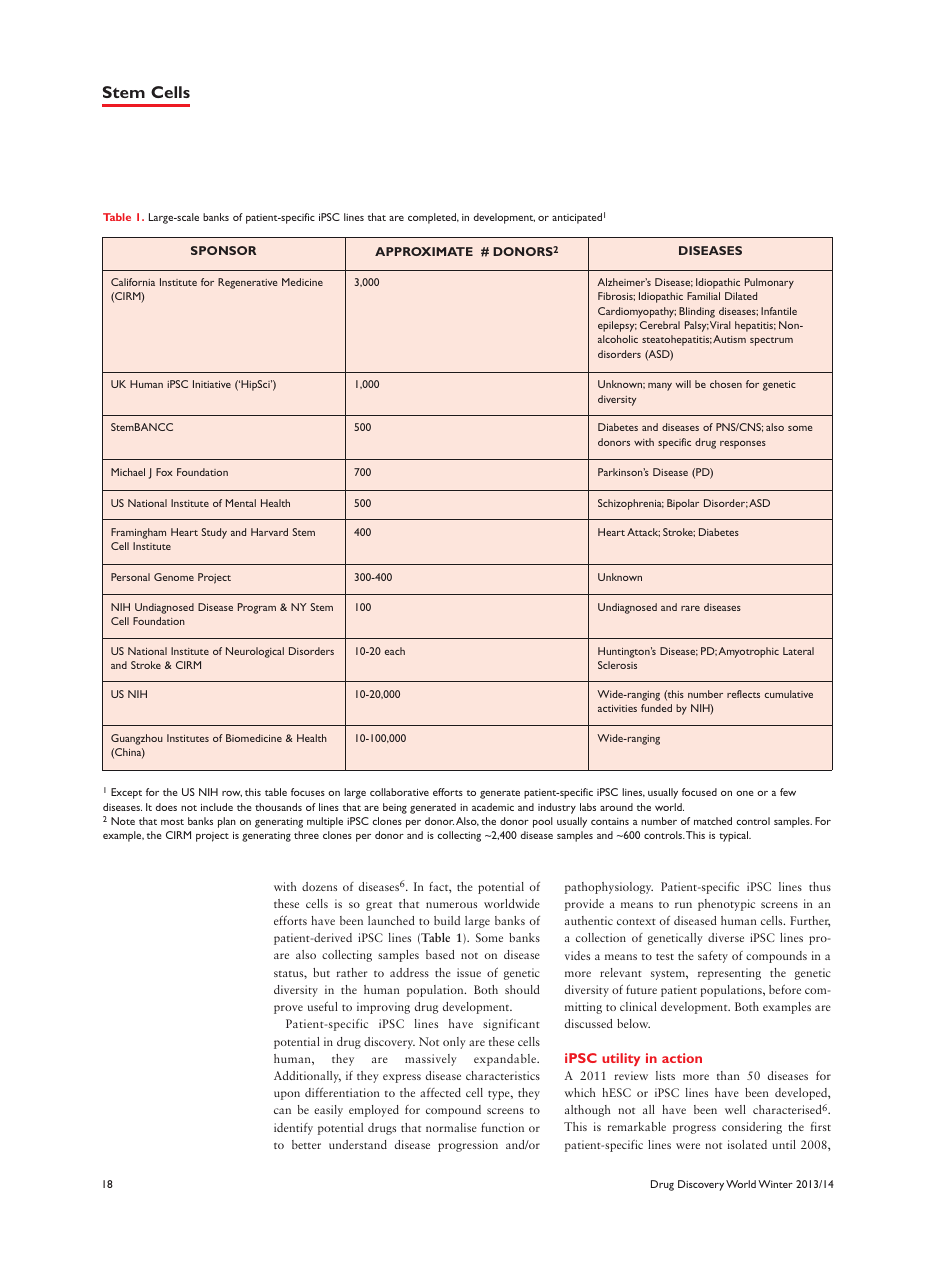 Image resolution: width=934 pixels, height=1288 pixels. What do you see at coordinates (741, 296) in the screenshot?
I see `Dilated` at bounding box center [741, 296].
